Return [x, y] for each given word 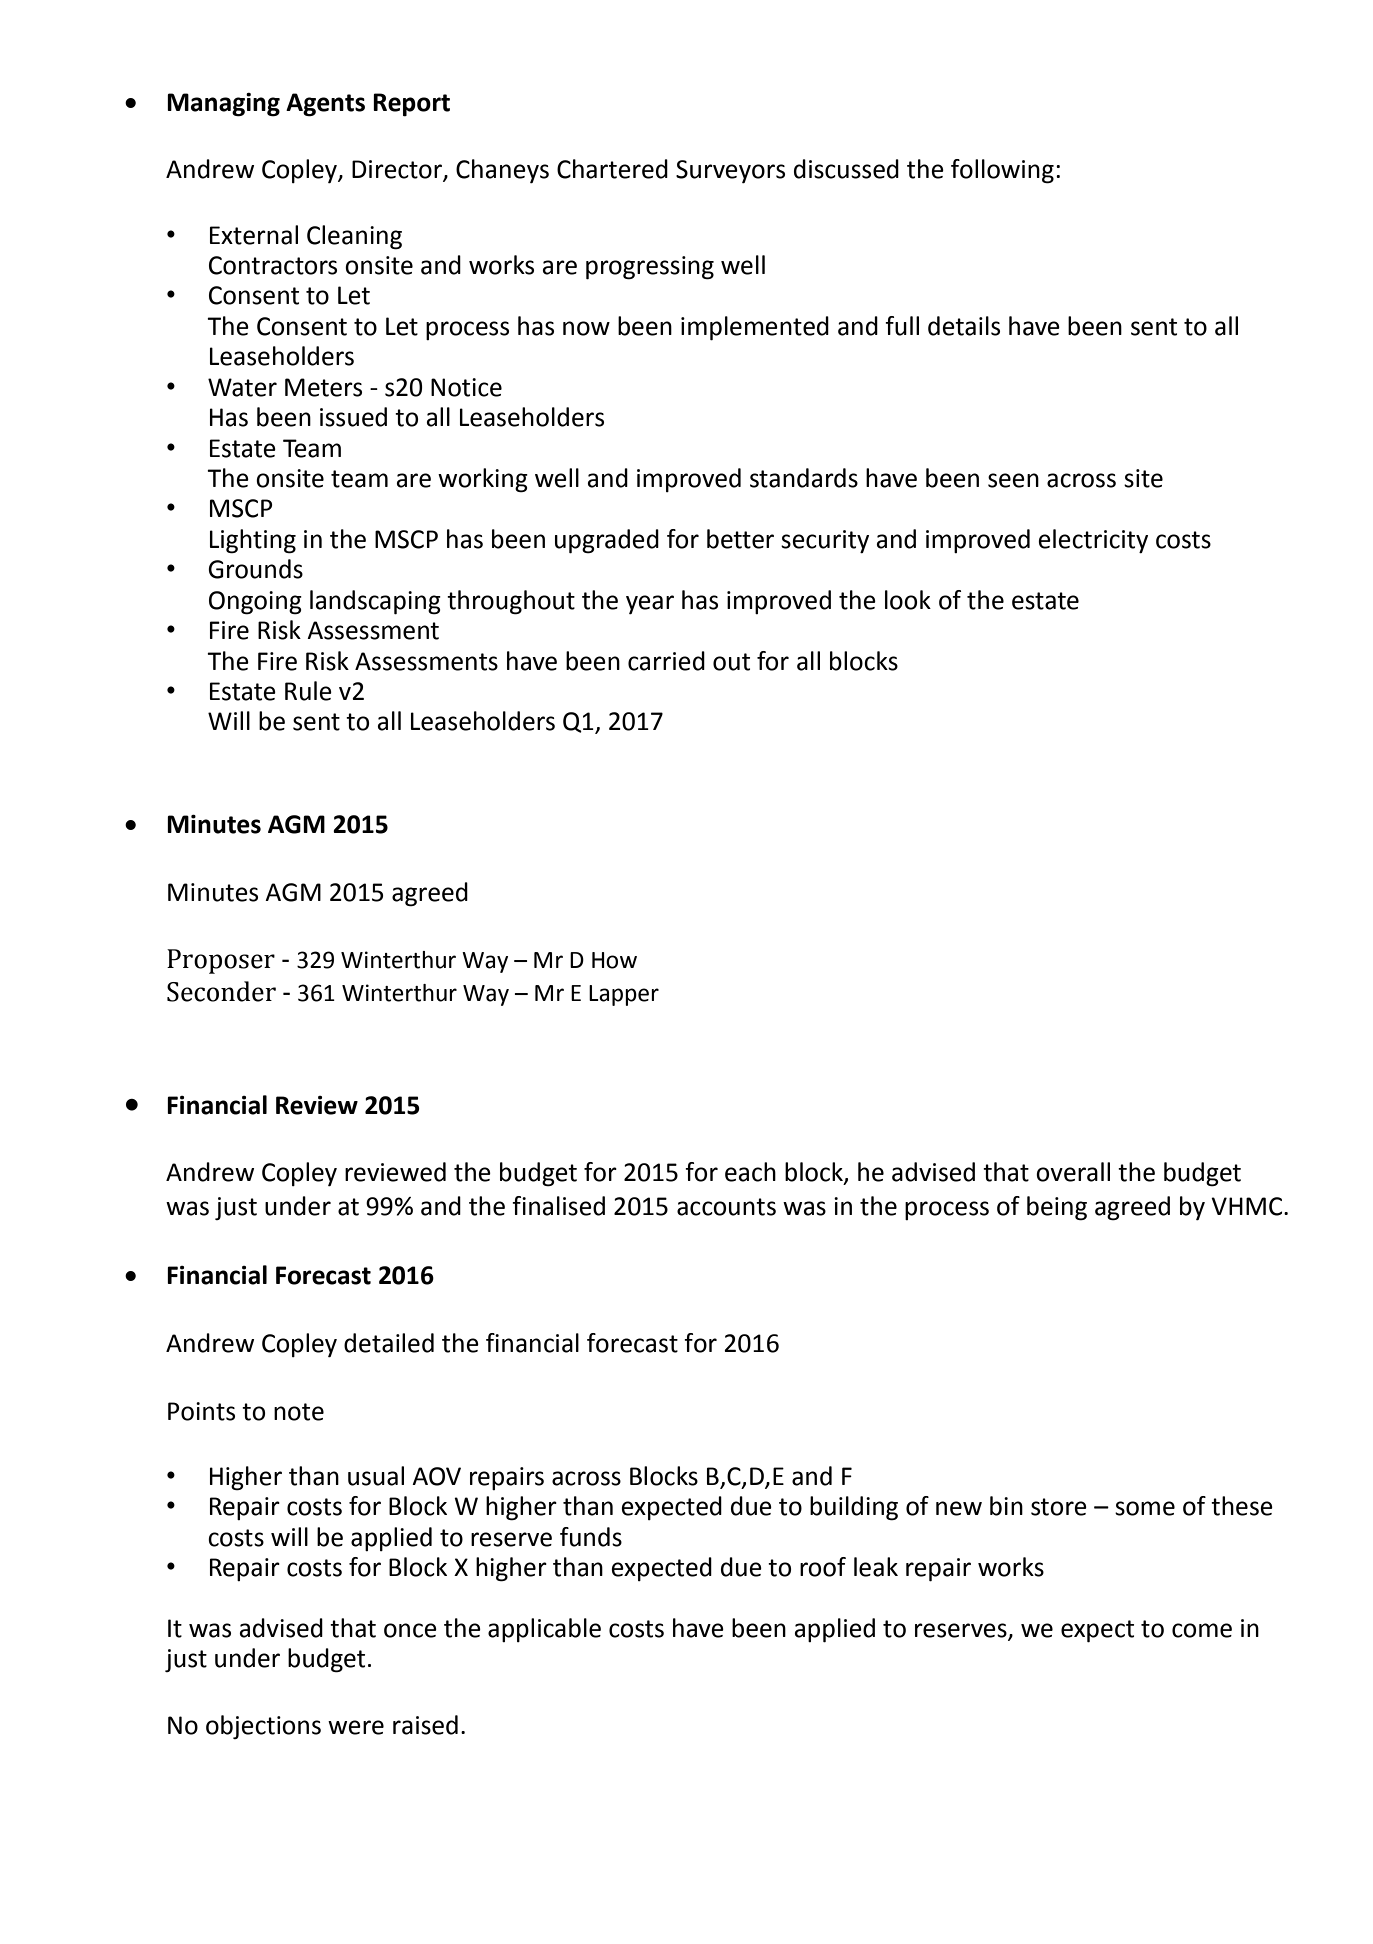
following [1002, 171]
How [614, 960]
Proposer [221, 961]
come [1202, 1630]
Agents [325, 105]
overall [1073, 1172]
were [356, 1727]
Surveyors [730, 171]
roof [823, 1567]
